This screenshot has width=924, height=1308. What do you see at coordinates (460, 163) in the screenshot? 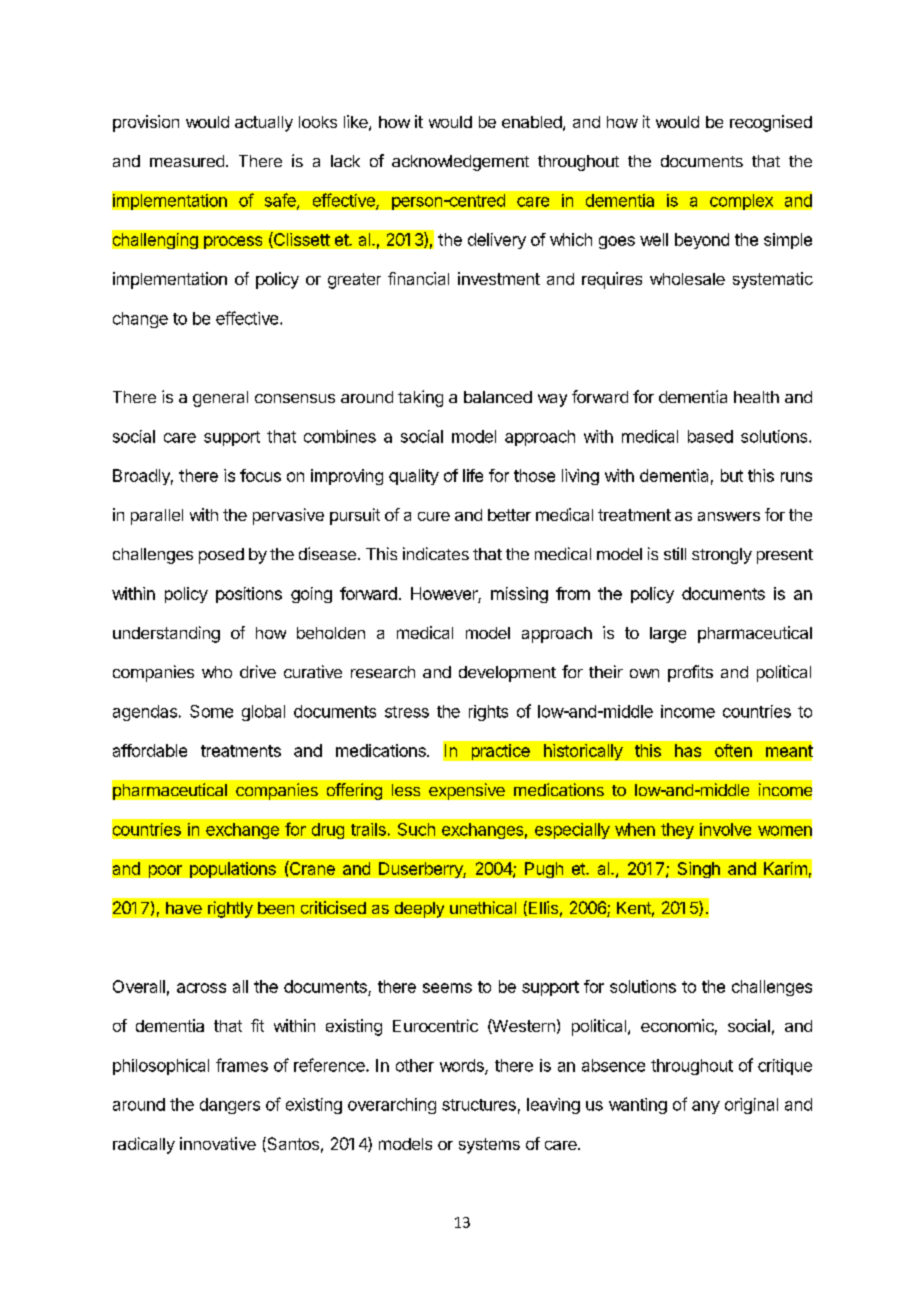
I see `acknowledgement` at bounding box center [460, 163].
